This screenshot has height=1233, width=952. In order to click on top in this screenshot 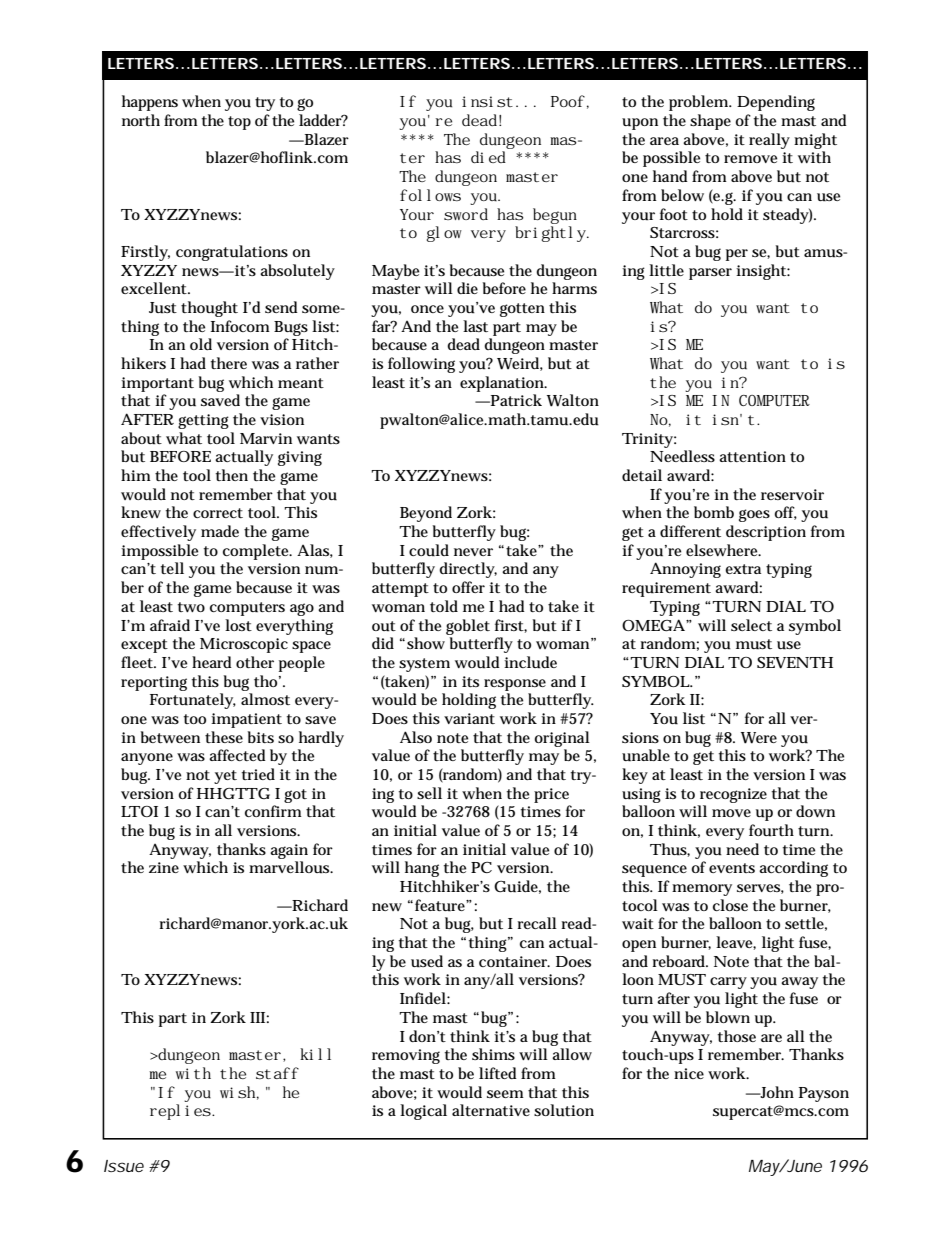, I will do `click(239, 123)`.
